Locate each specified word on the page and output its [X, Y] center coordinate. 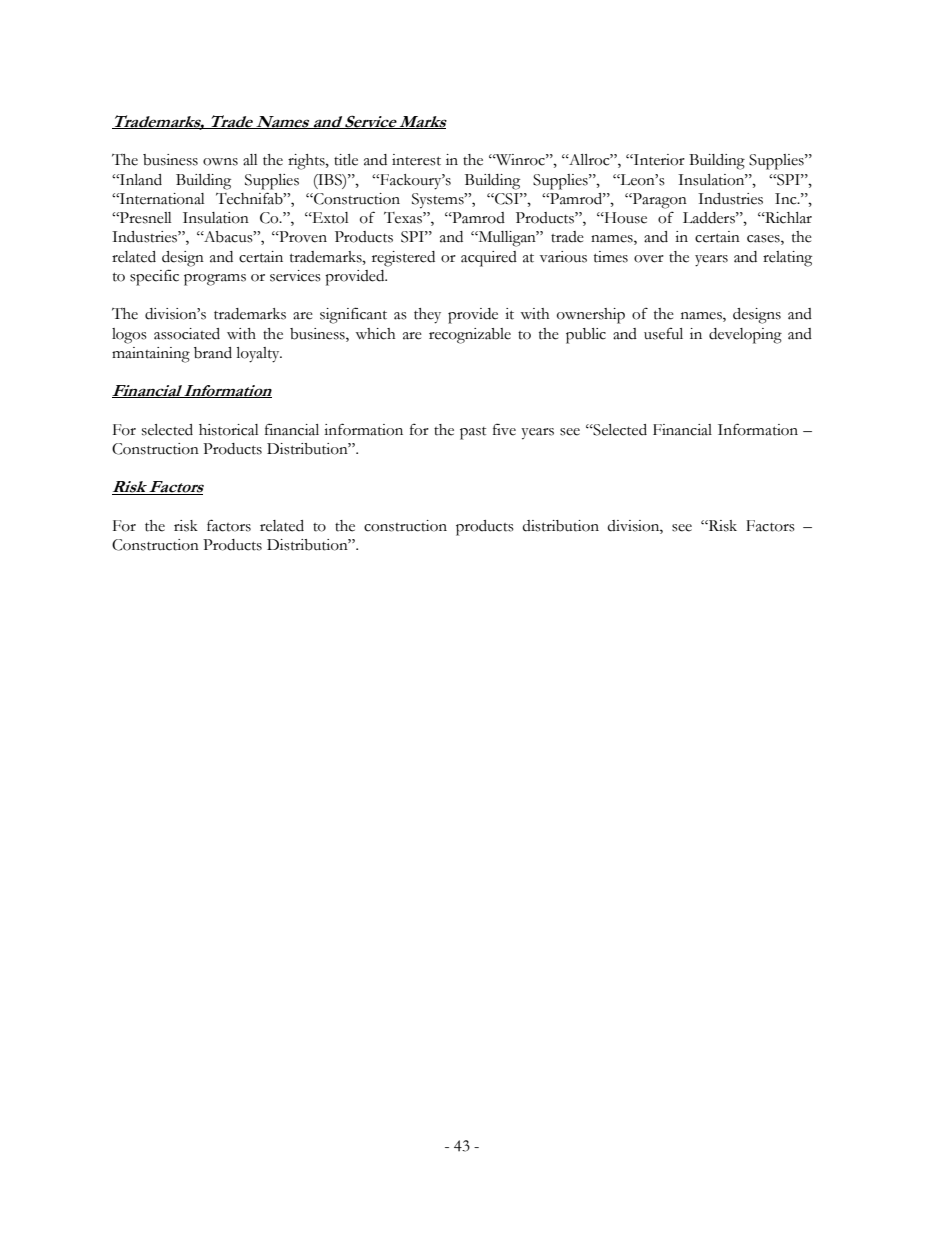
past [473, 433]
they [427, 316]
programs [215, 280]
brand [213, 353]
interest [416, 160]
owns [220, 162]
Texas [404, 218]
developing [745, 336]
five [504, 430]
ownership [591, 316]
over [649, 259]
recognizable [470, 336]
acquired [489, 259]
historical [229, 430]
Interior [658, 160]
